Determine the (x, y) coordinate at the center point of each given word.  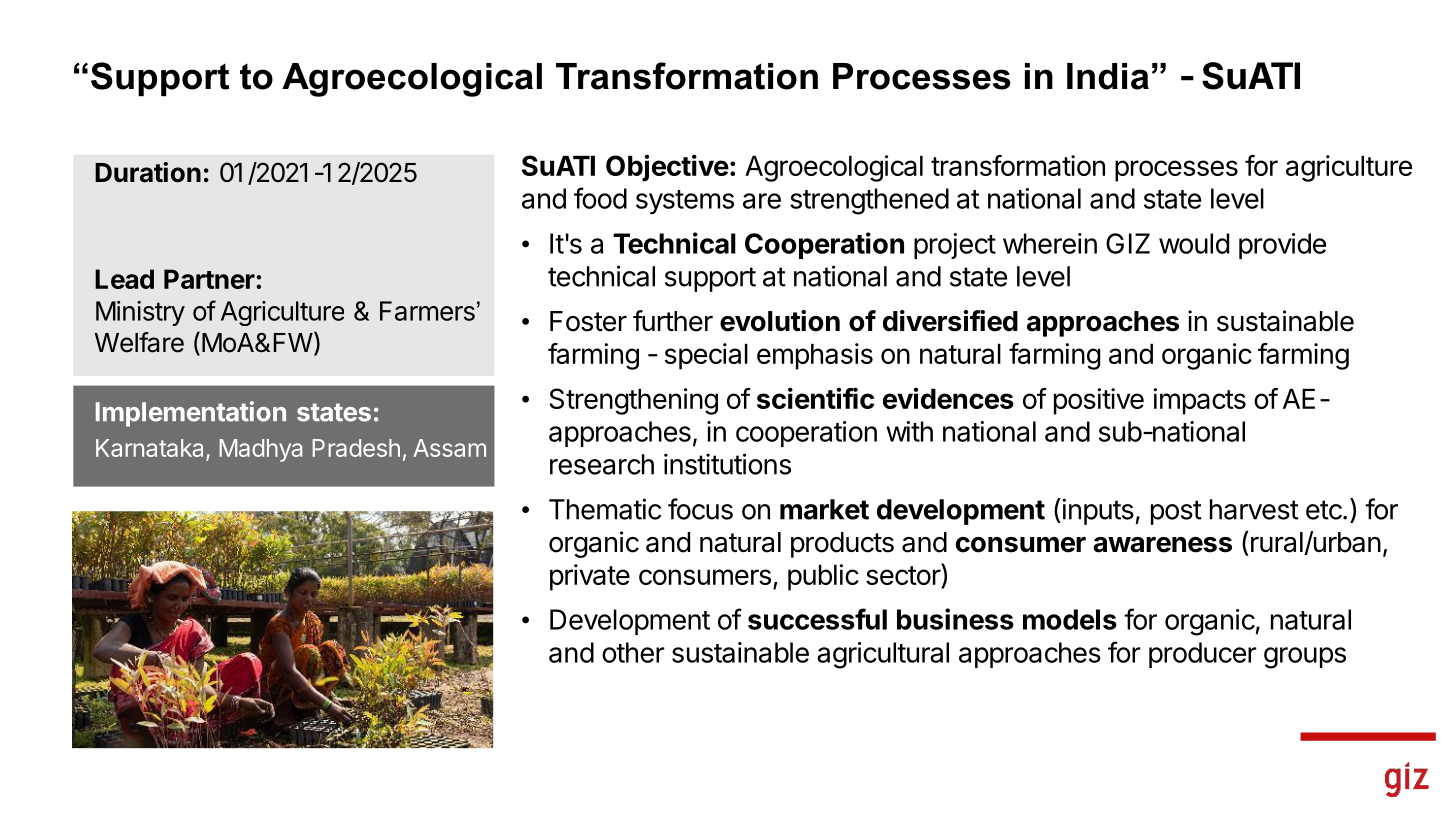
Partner (210, 279)
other (633, 652)
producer (1203, 655)
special (706, 356)
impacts (1199, 401)
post (1176, 512)
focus (700, 509)
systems (685, 202)
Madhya (260, 450)
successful (817, 619)
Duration (148, 172)
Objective (667, 168)
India (1108, 76)
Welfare (139, 342)
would (1194, 243)
